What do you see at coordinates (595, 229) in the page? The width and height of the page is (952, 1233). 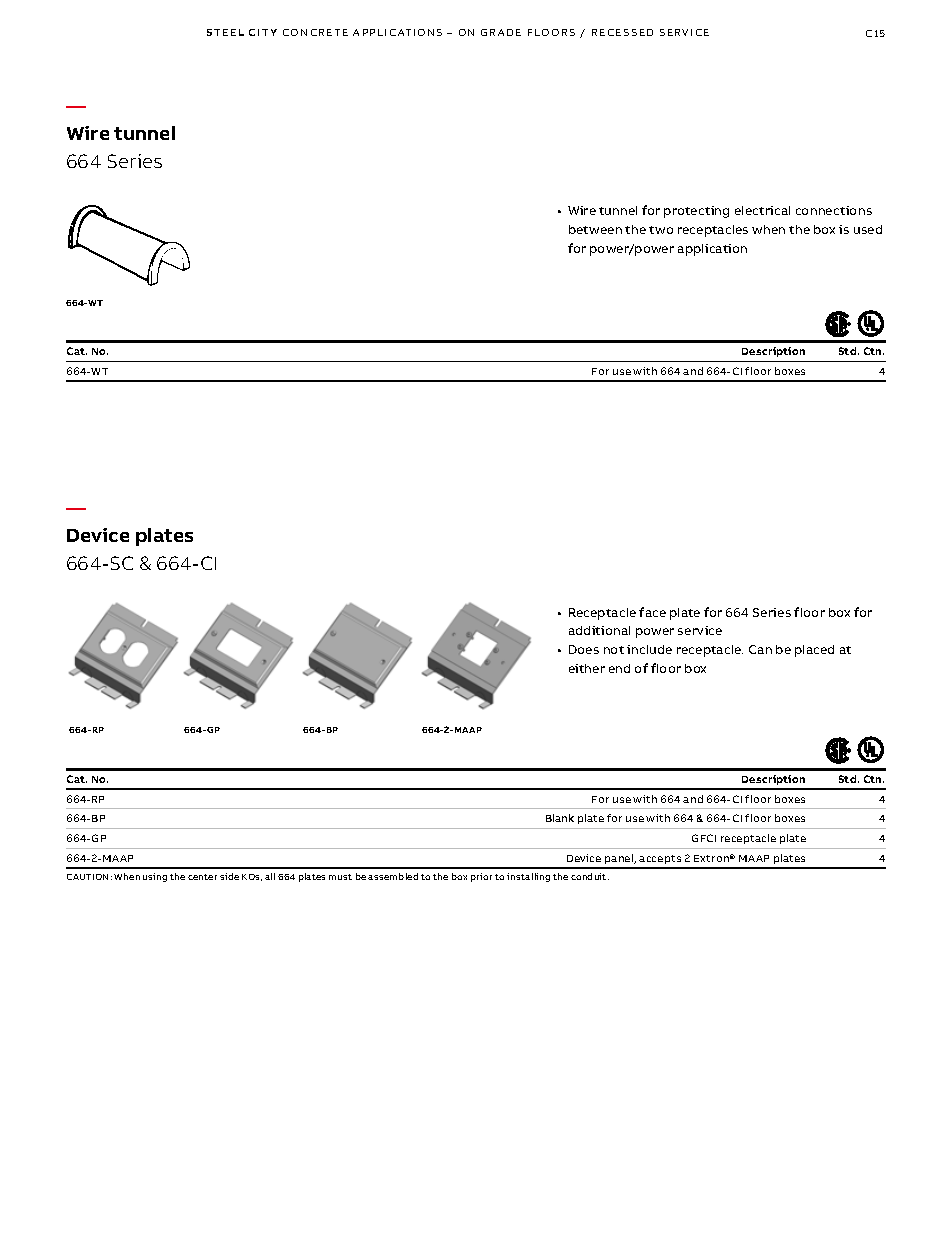 I see `between` at bounding box center [595, 229].
